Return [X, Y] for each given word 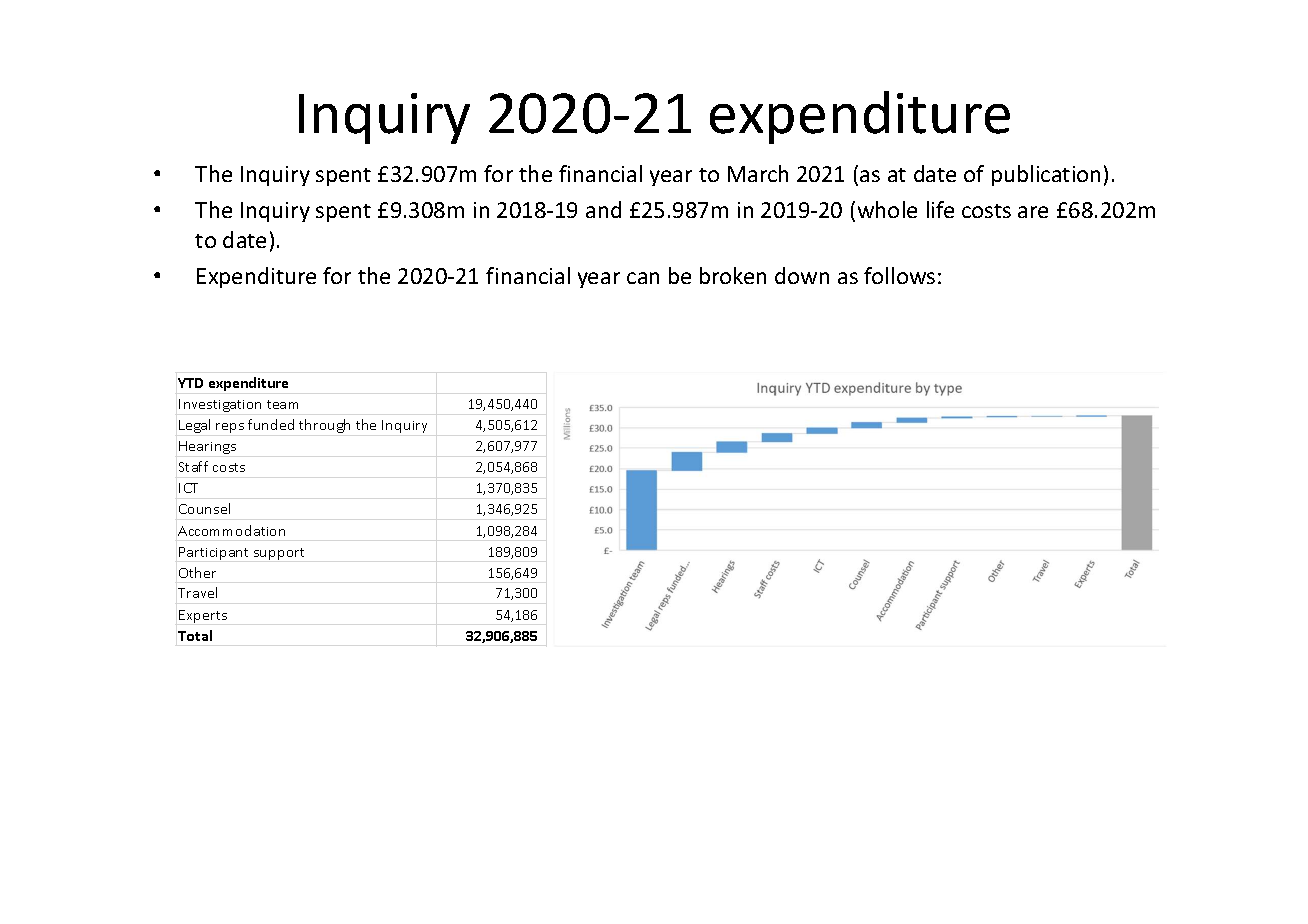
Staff [193, 466]
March [758, 173]
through [324, 426]
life [940, 209]
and [603, 209]
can [643, 278]
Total [195, 635]
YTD [190, 383]
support [279, 554]
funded [271, 424]
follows [899, 275]
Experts [203, 616]
